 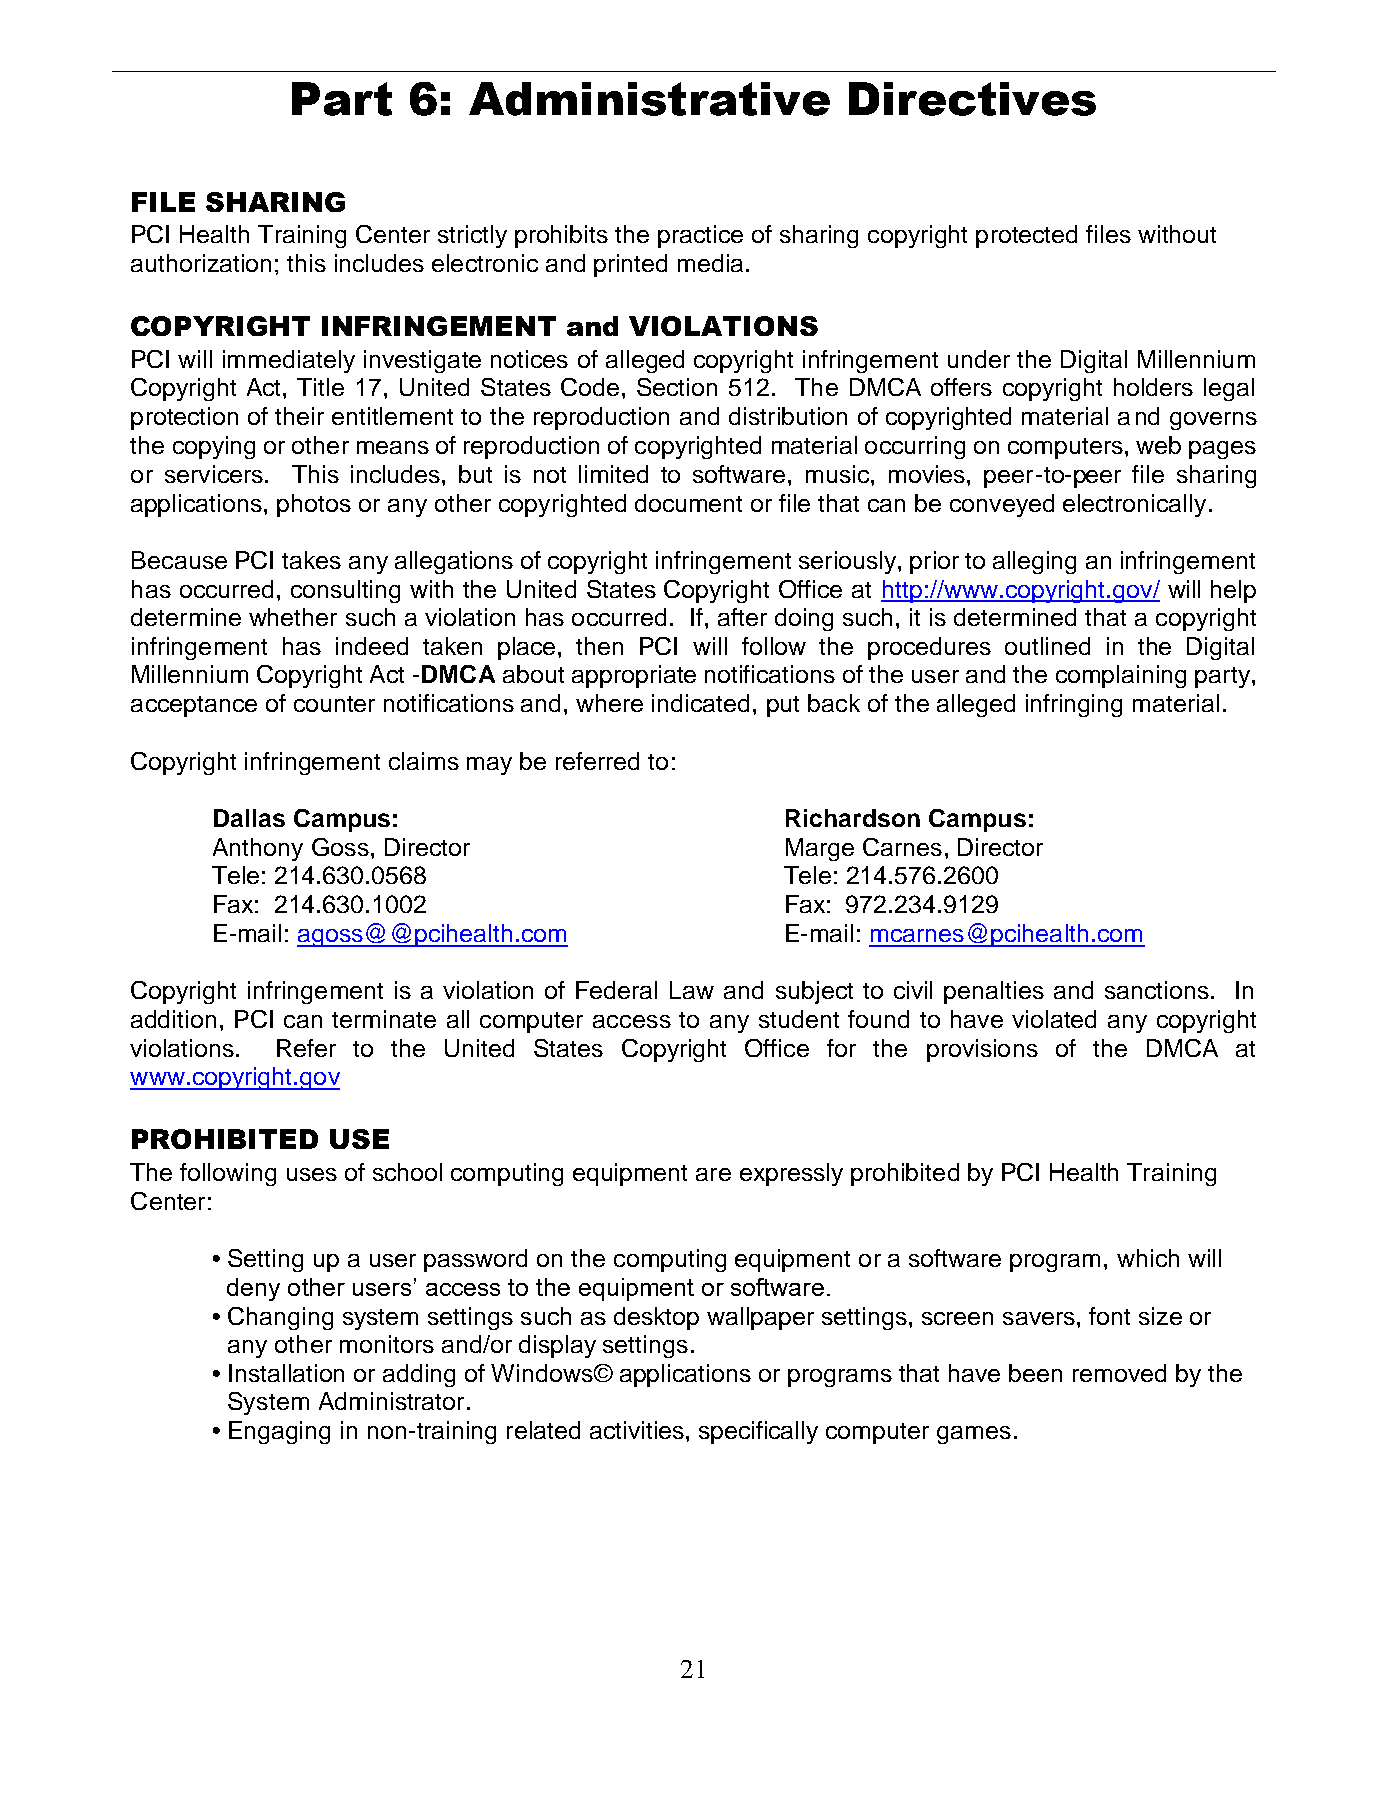 What do you see at coordinates (1034, 562) in the page?
I see `alleging` at bounding box center [1034, 562].
